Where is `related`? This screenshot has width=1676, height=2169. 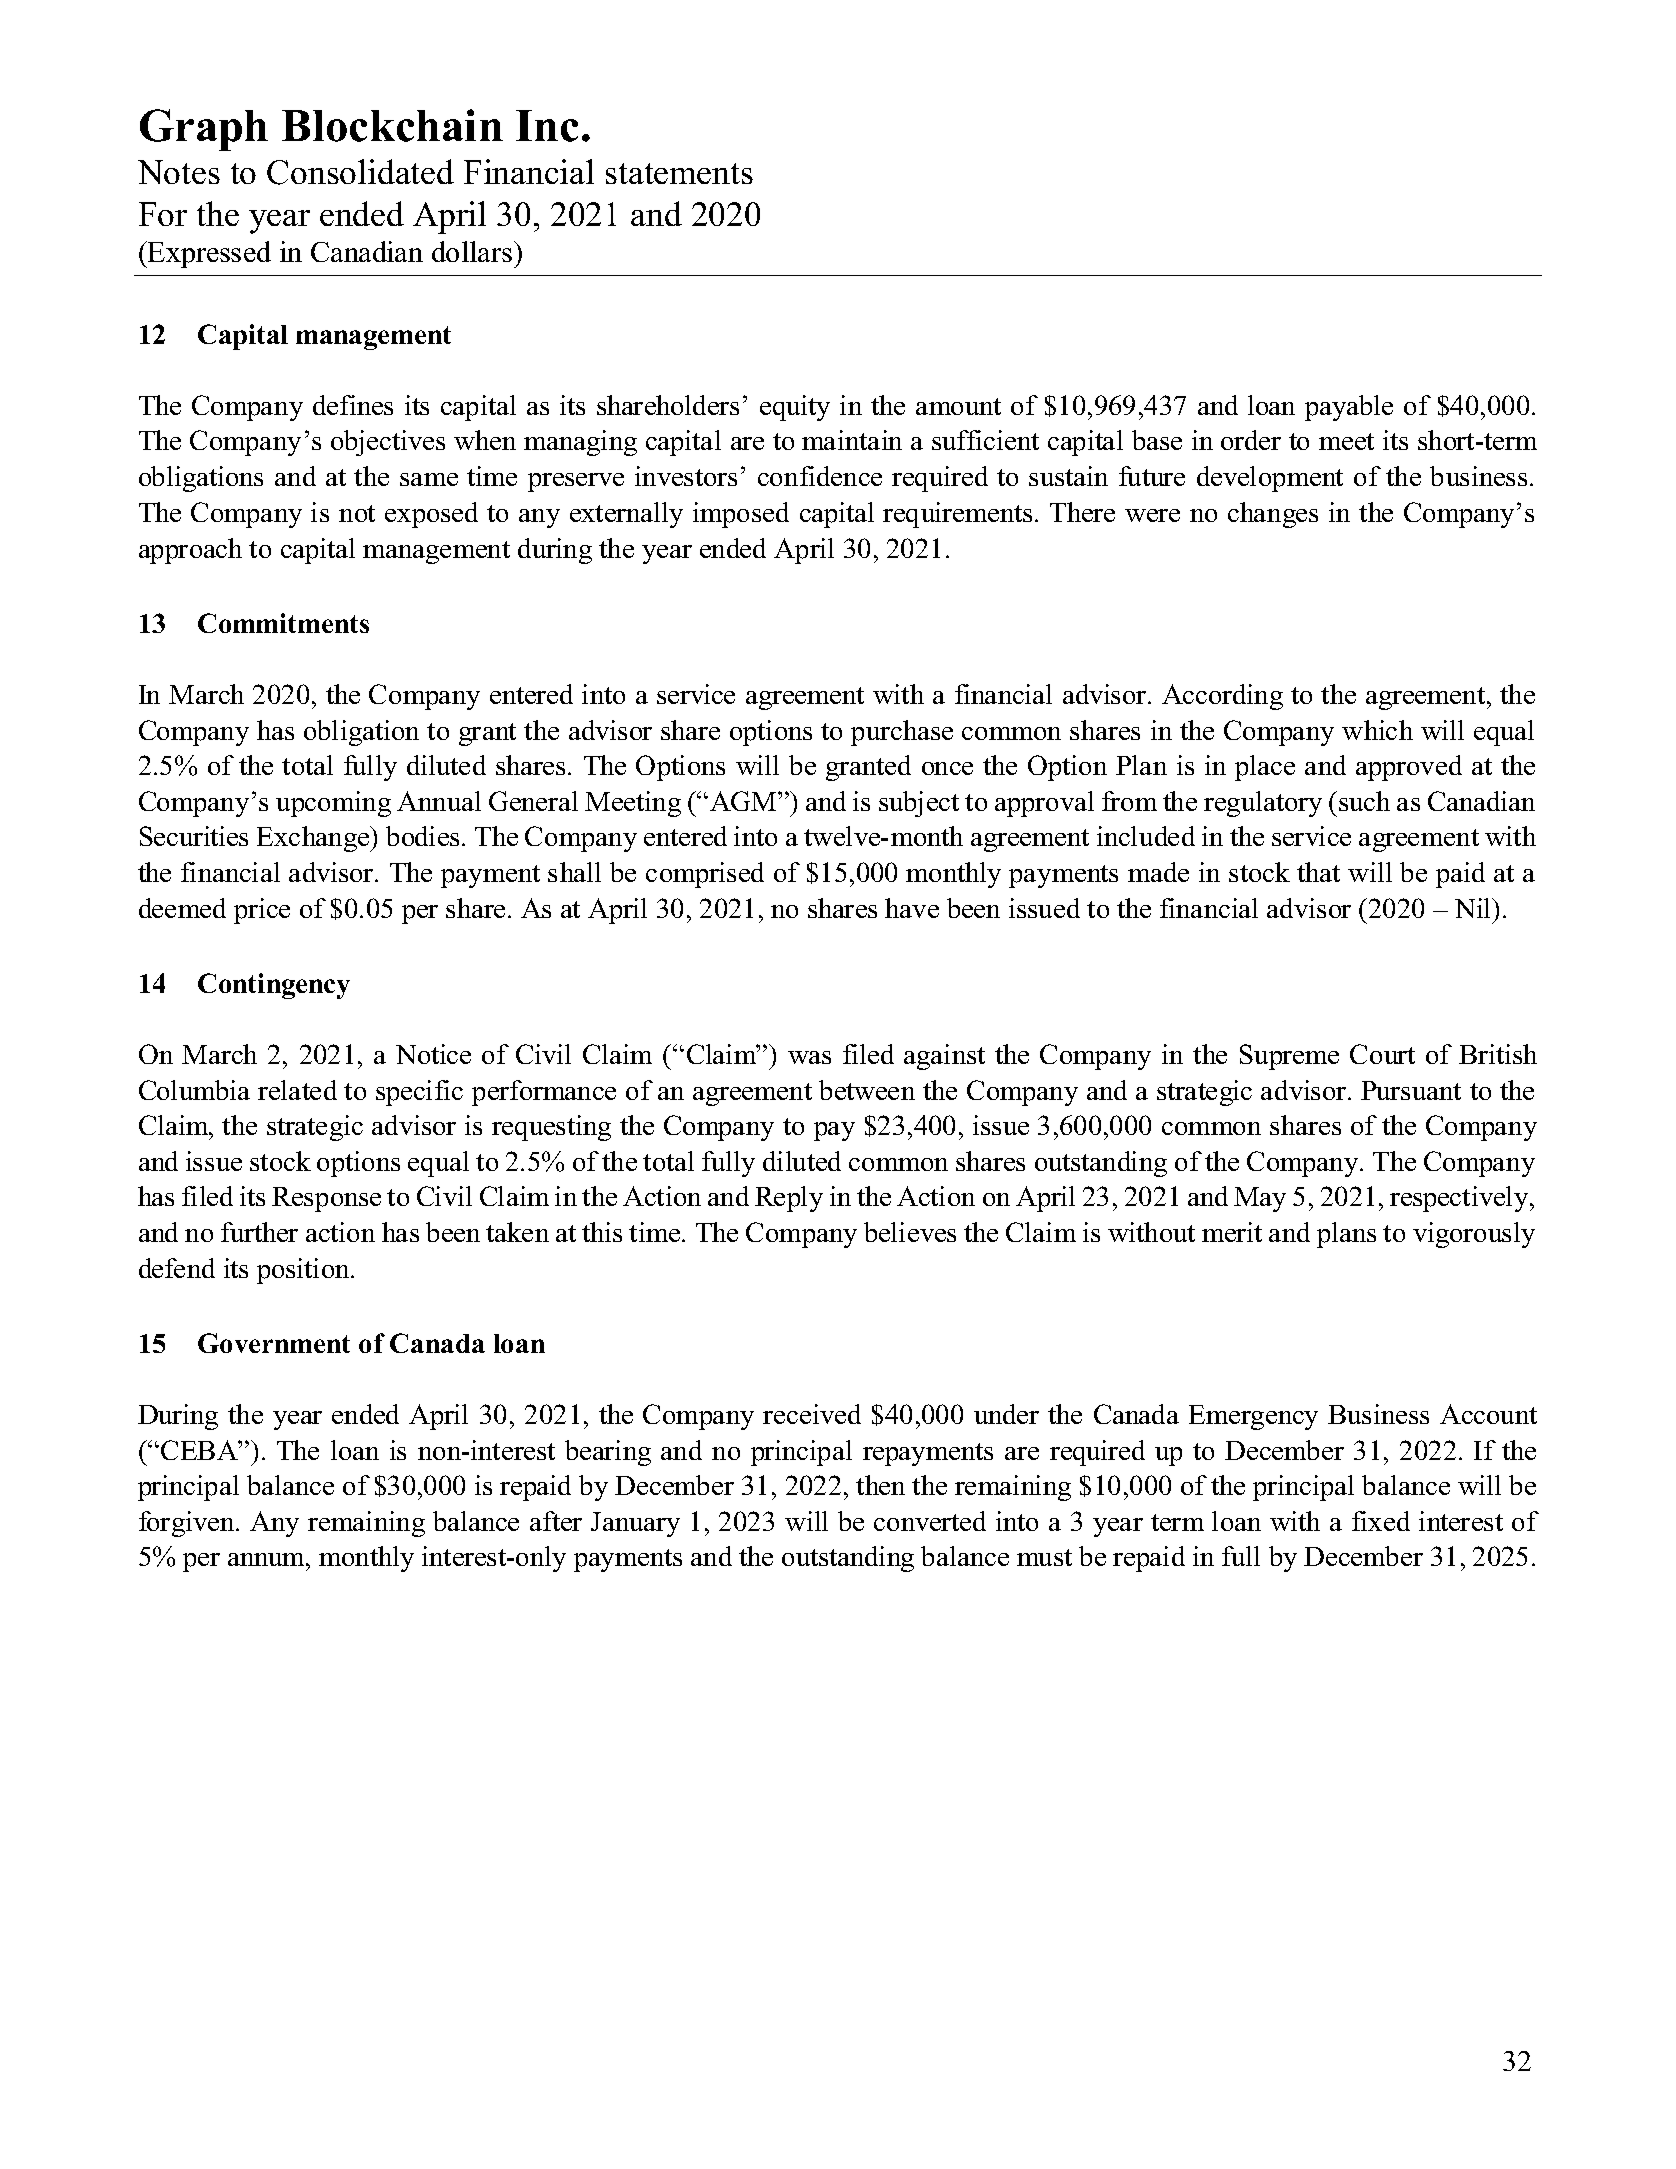
related is located at coordinates (297, 1090).
